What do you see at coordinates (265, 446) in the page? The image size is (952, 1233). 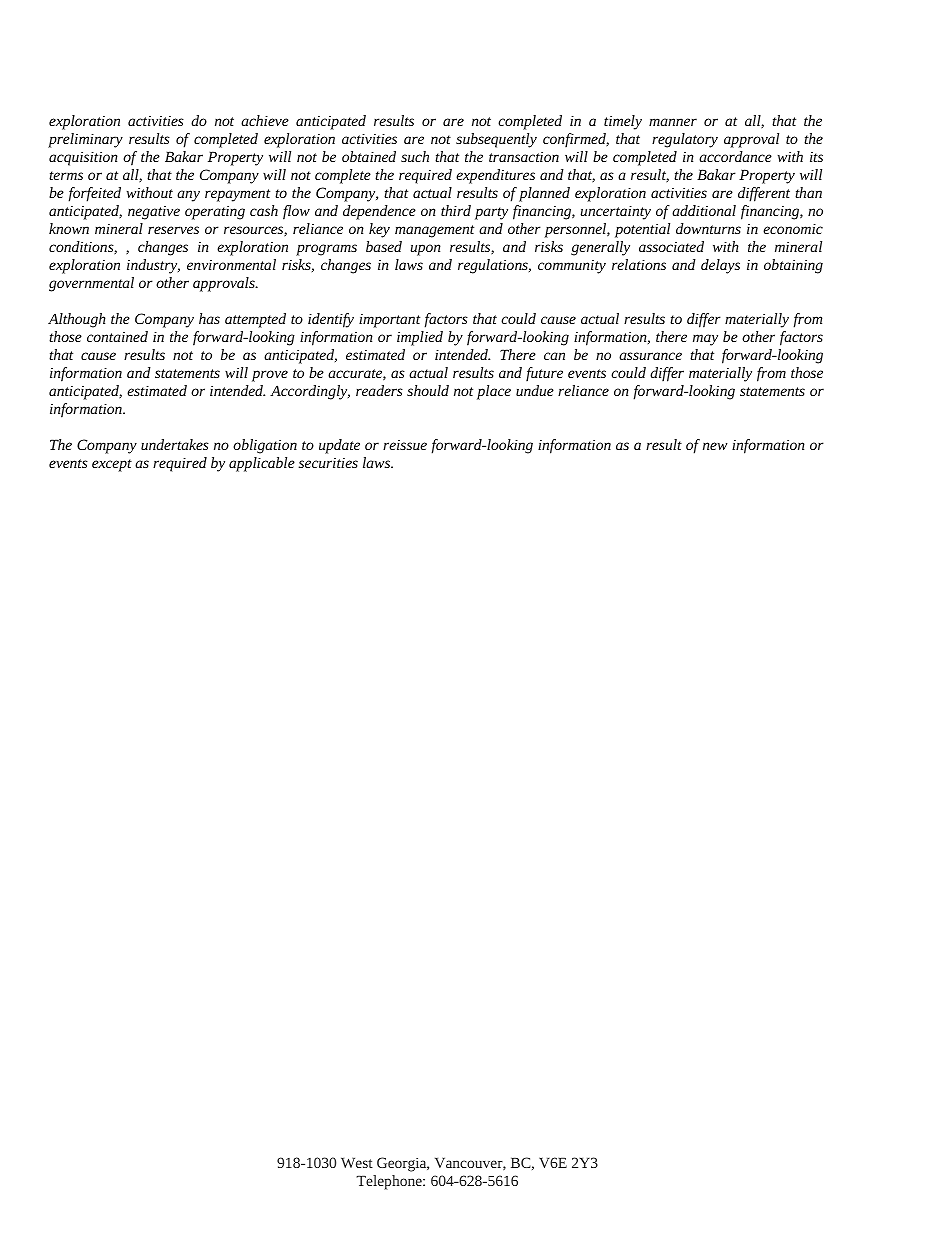 I see `obligation` at bounding box center [265, 446].
